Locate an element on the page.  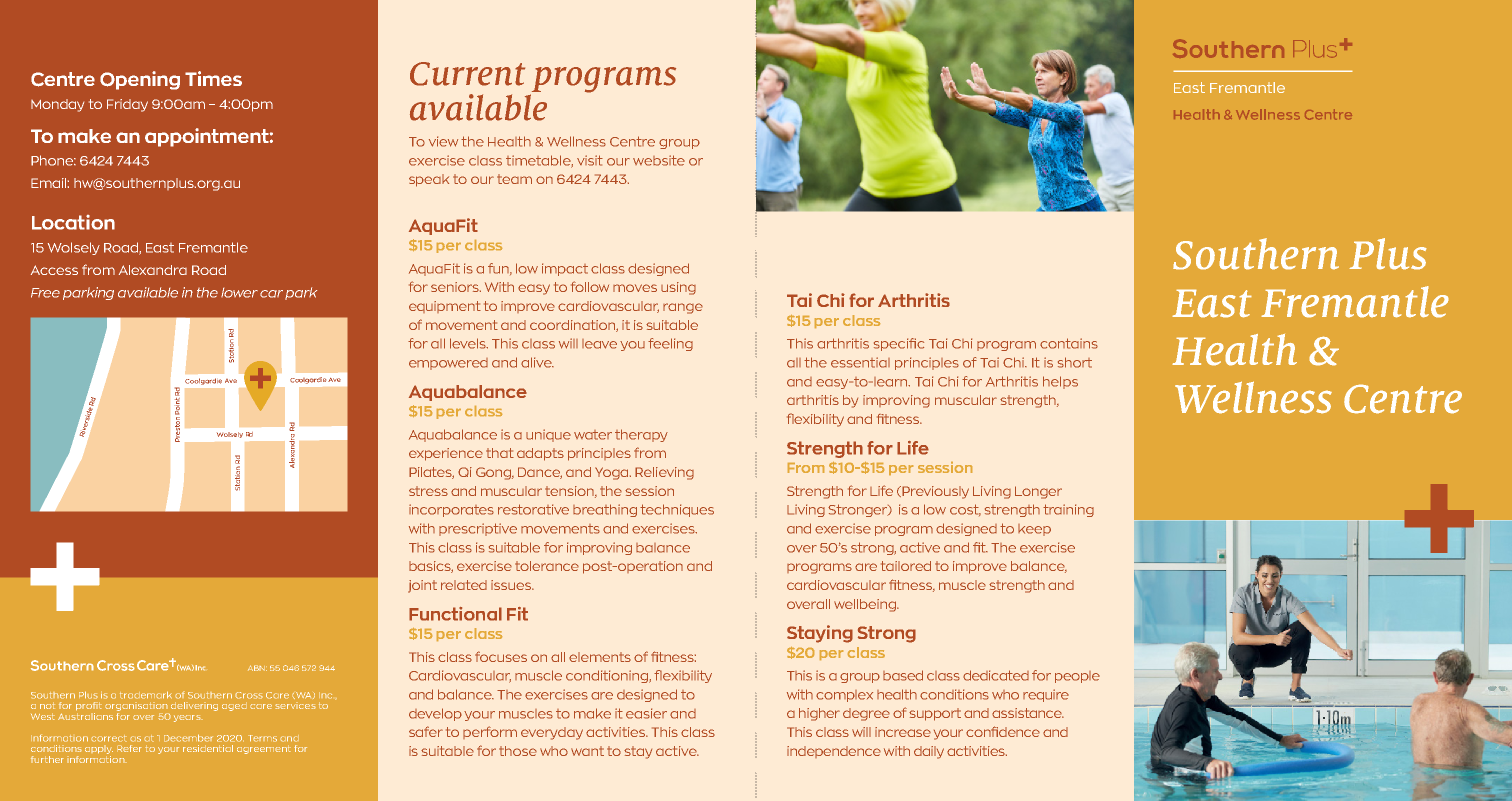
joint is located at coordinates (422, 586).
